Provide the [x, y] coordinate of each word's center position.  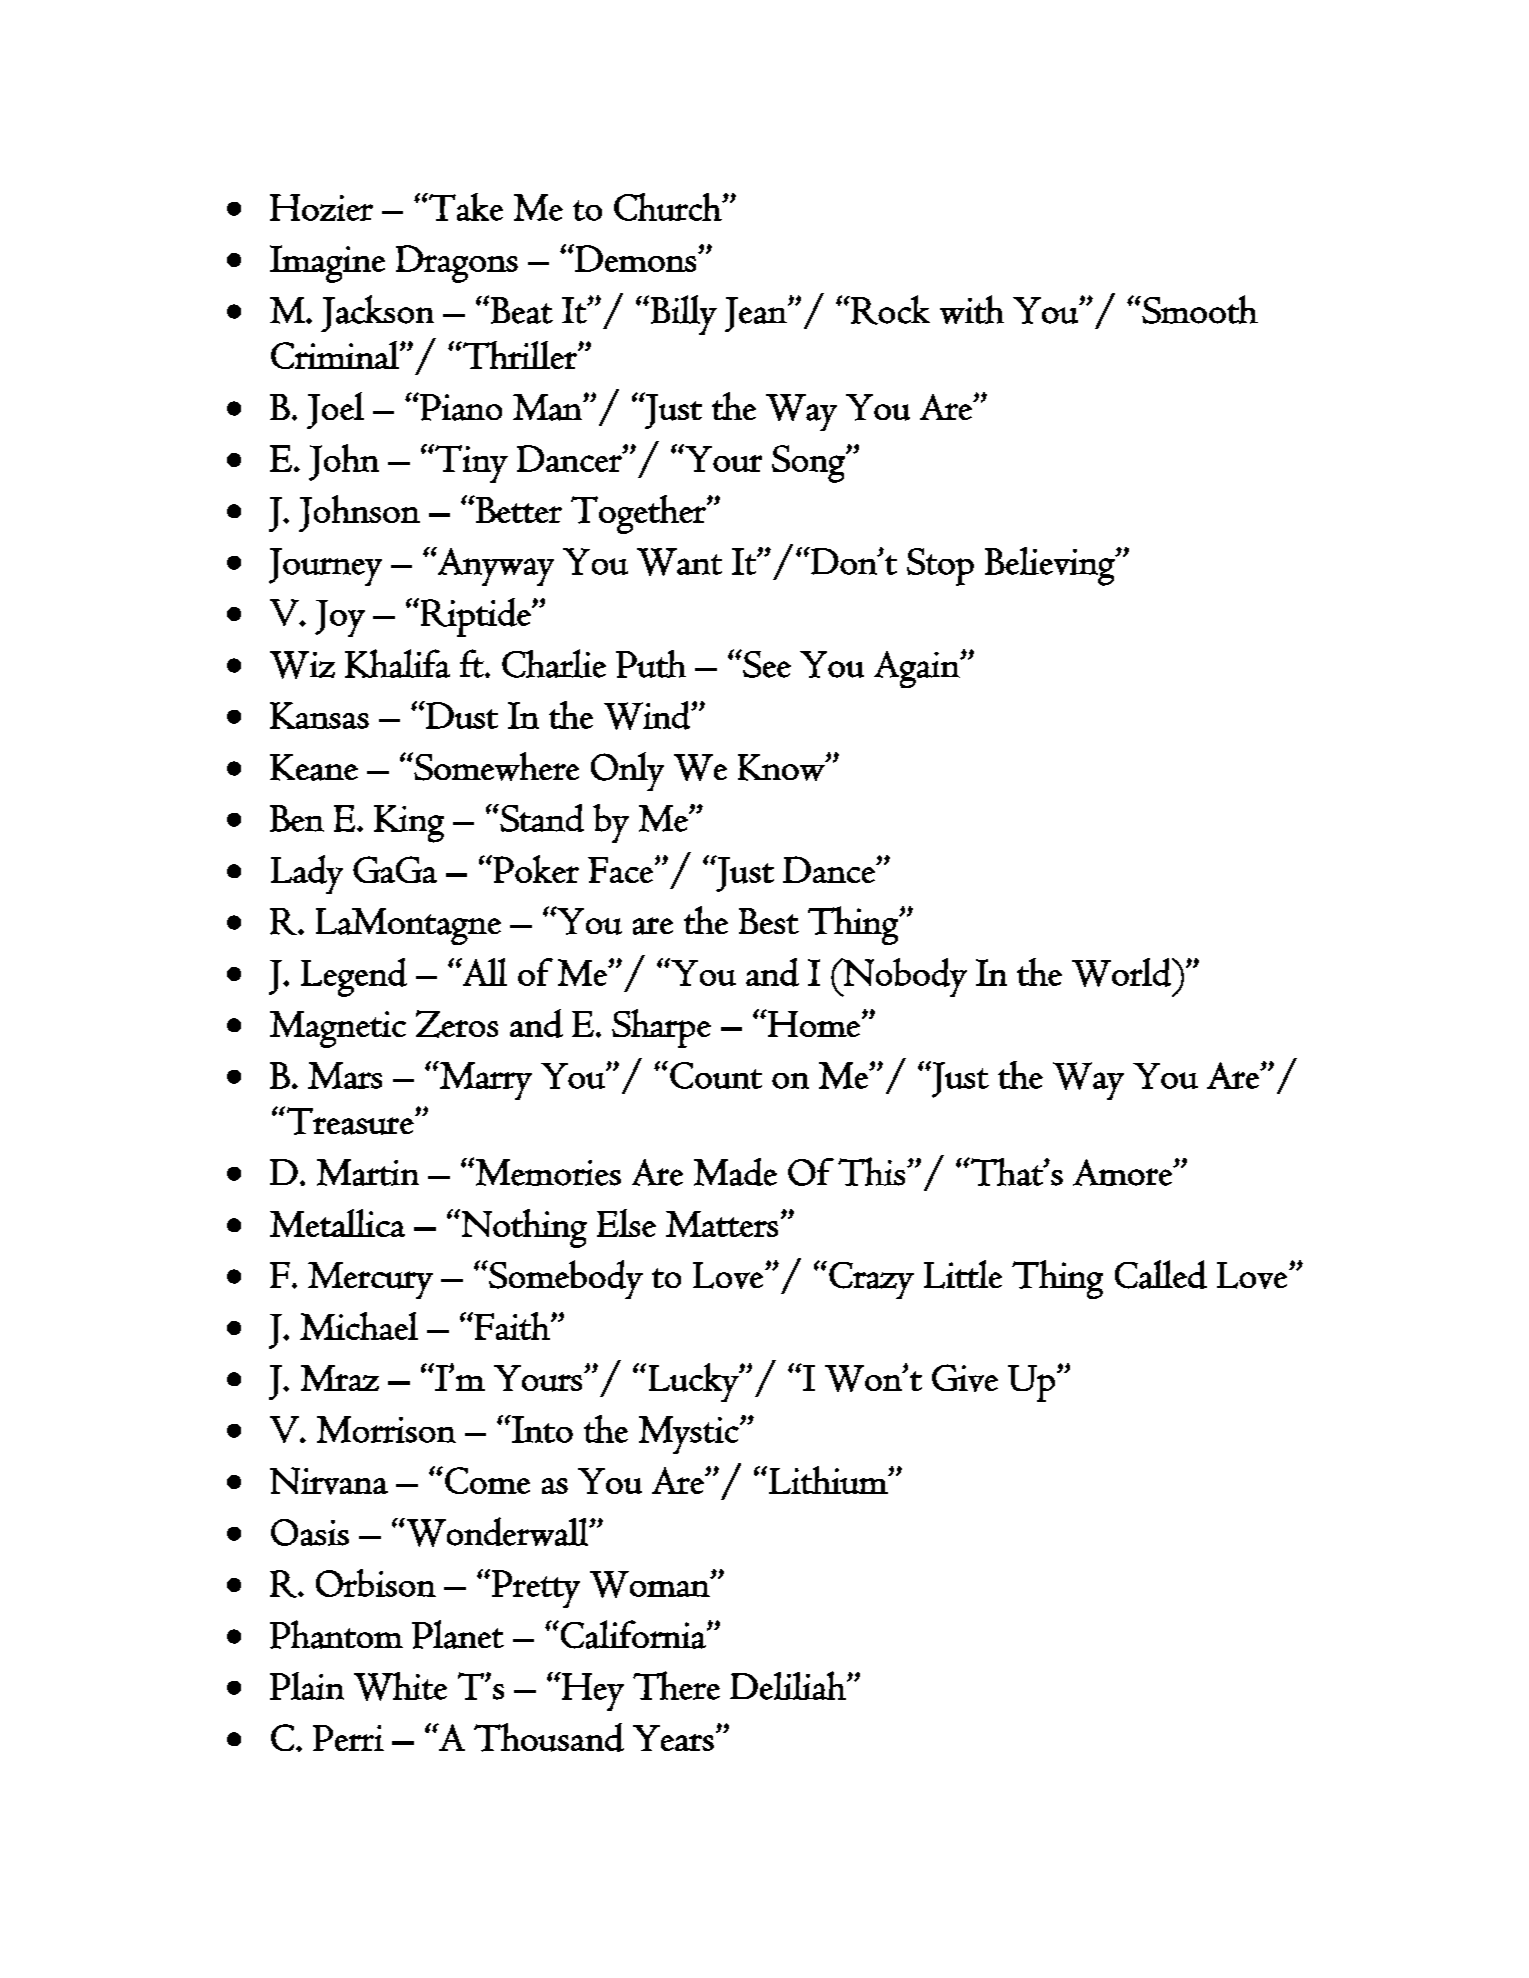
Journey [325, 567]
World [1122, 972]
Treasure [350, 1121]
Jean [757, 314]
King [409, 824]
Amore [1123, 1172]
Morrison [386, 1429]
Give [965, 1378]
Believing [1051, 566]
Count [716, 1075]
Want [679, 562]
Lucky [695, 1382]
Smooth [1199, 309]
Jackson [377, 313]
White [400, 1686]
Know [782, 767]
